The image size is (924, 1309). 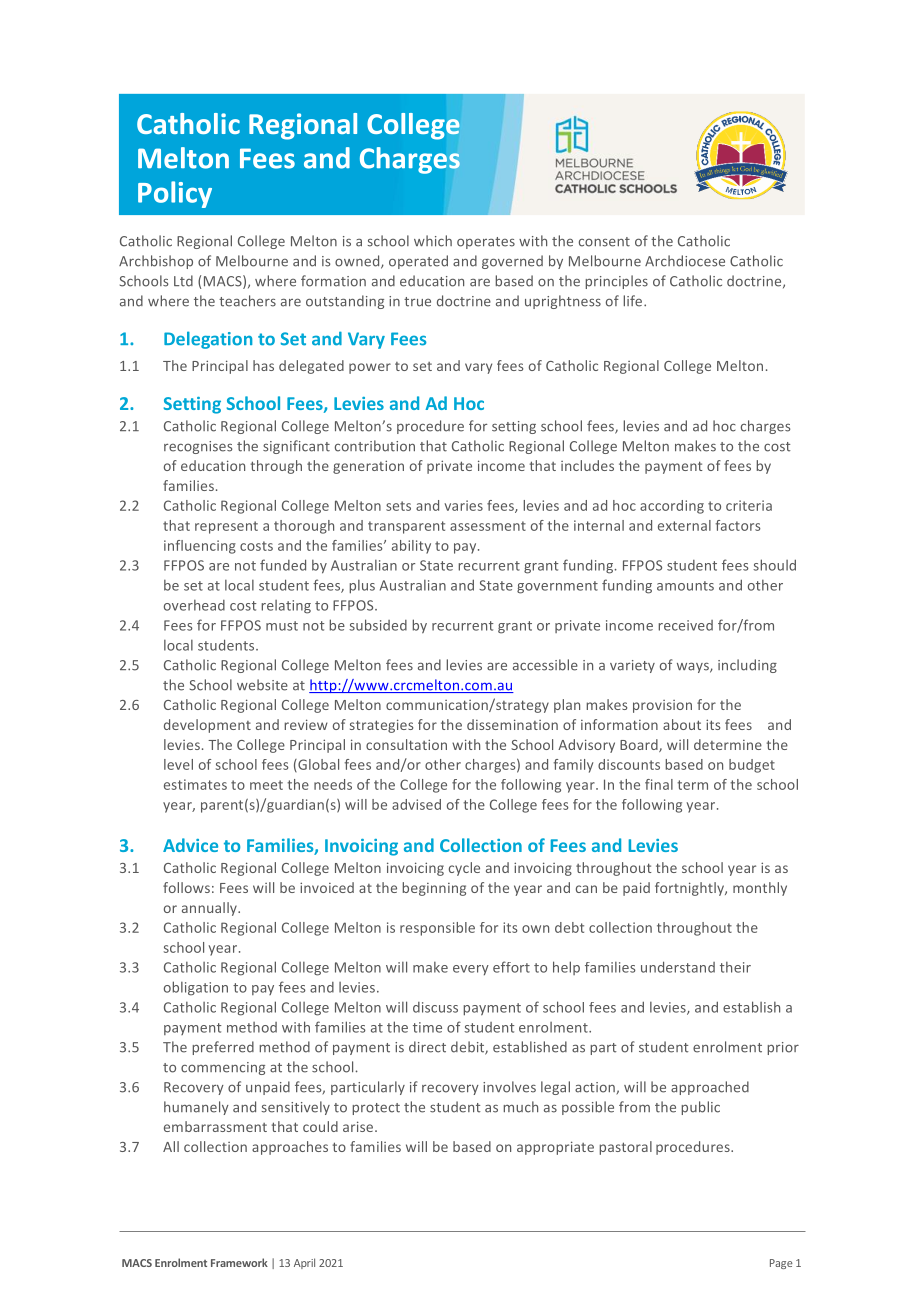 What do you see at coordinates (175, 194) in the page?
I see `Policy` at bounding box center [175, 194].
